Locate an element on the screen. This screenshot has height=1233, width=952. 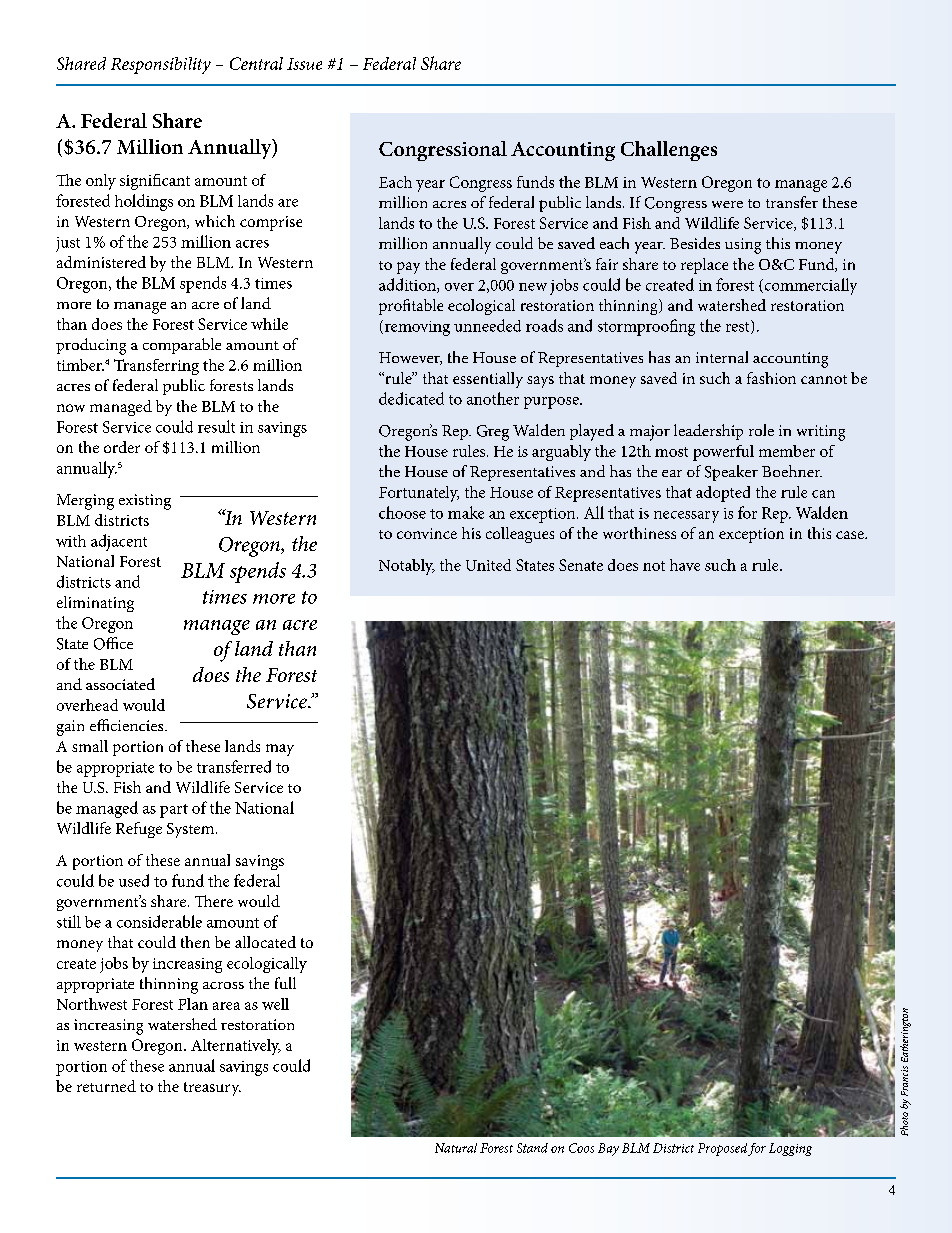
used is located at coordinates (134, 880).
